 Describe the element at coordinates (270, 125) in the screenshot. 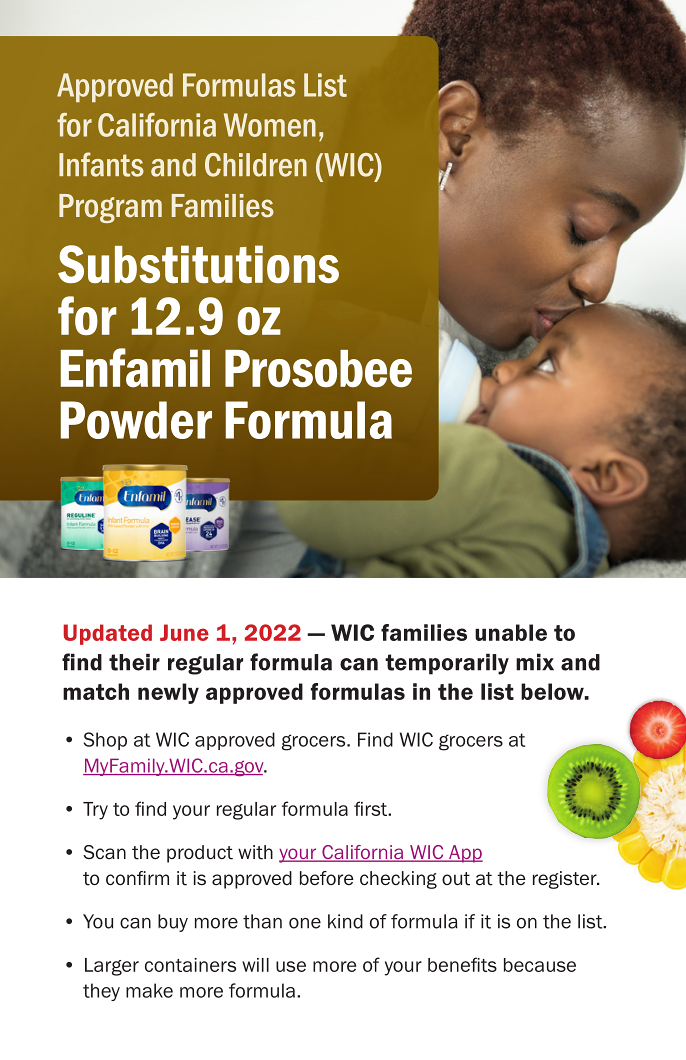

I see `Women` at that location.
